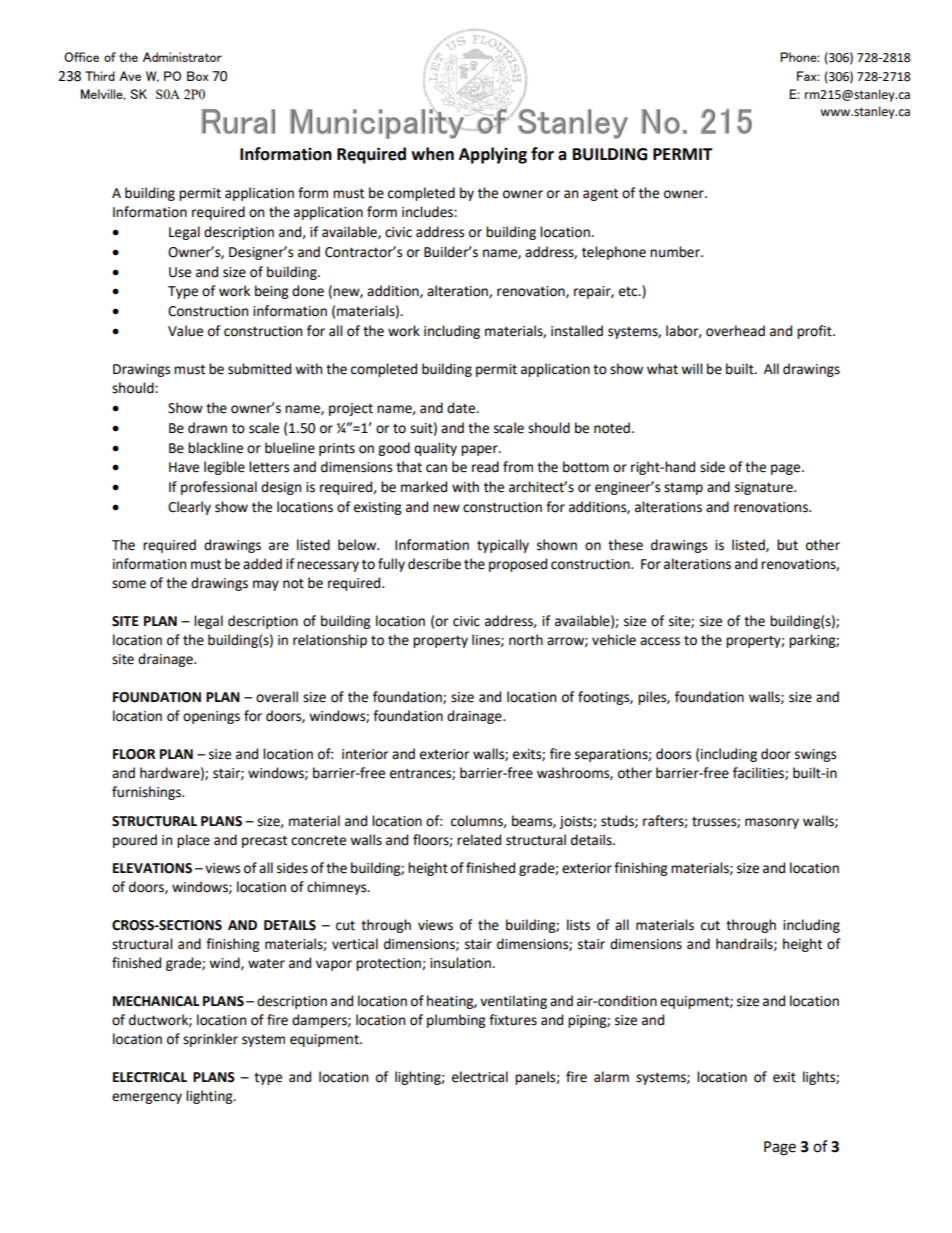 This screenshot has width=952, height=1233. Describe the element at coordinates (198, 76) in the screenshot. I see `Box` at that location.
